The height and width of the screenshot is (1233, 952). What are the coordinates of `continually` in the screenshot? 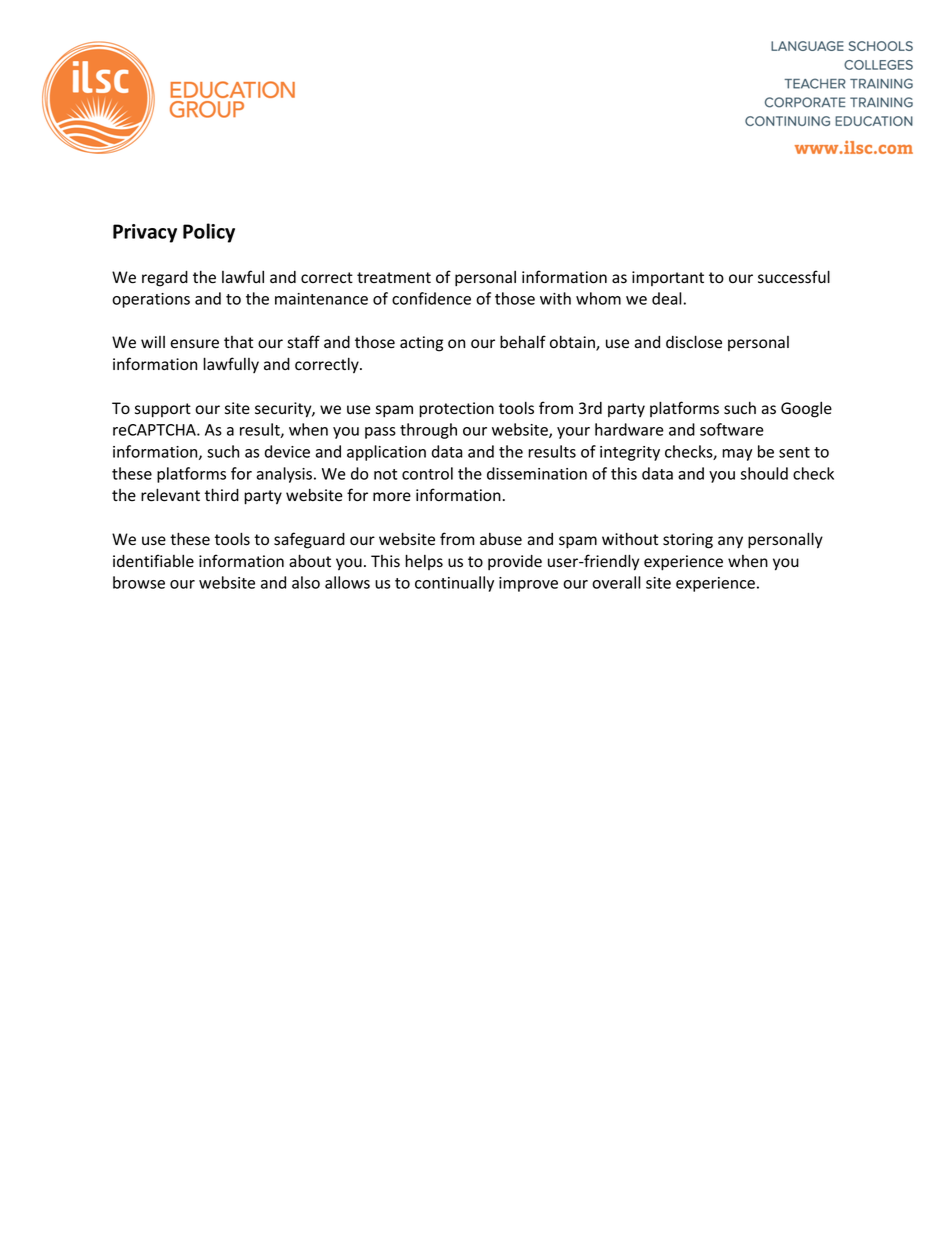 It's located at (454, 584).
